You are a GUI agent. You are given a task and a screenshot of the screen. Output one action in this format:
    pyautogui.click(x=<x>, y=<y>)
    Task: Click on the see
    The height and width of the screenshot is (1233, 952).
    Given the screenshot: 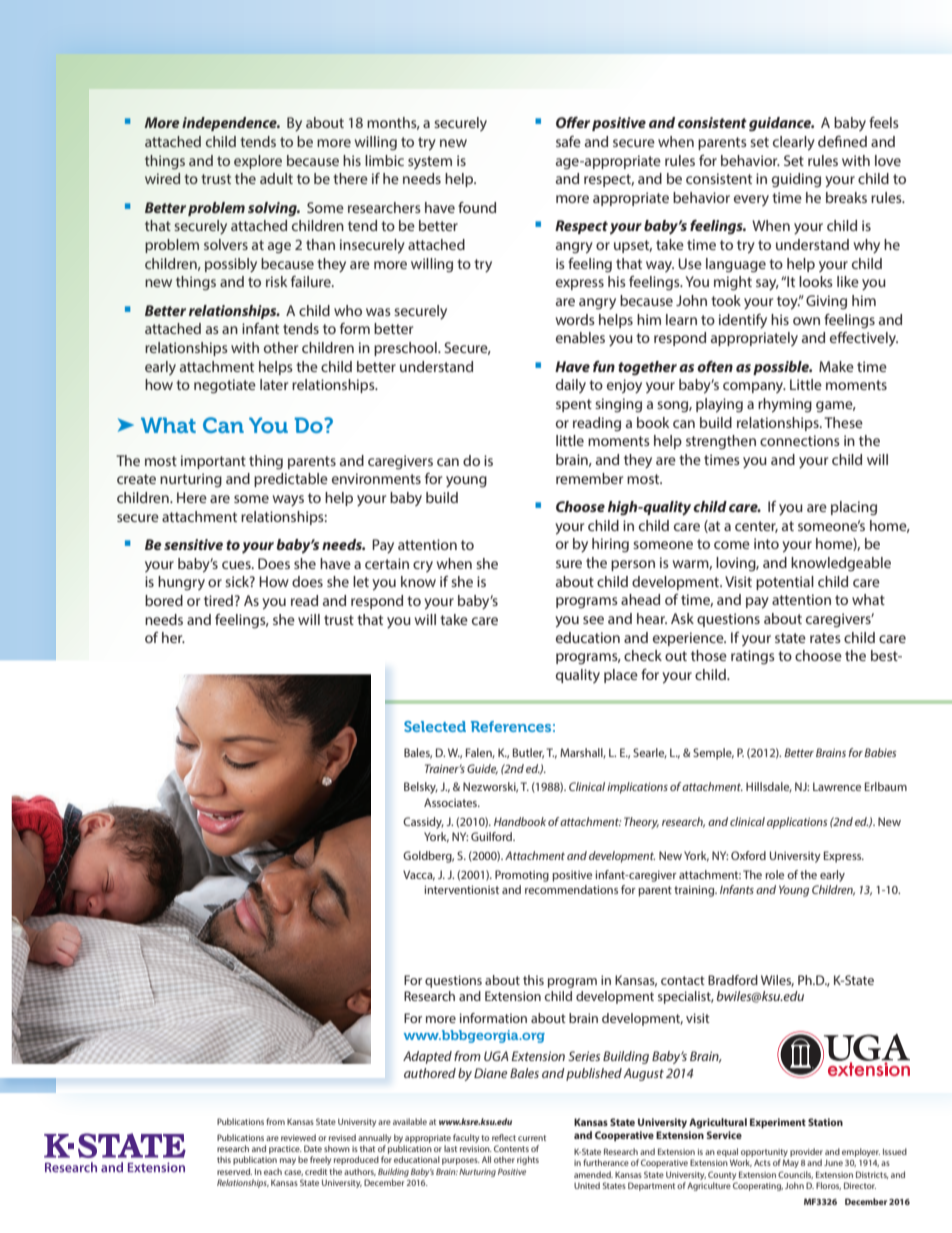 What is the action you would take?
    pyautogui.click(x=593, y=620)
